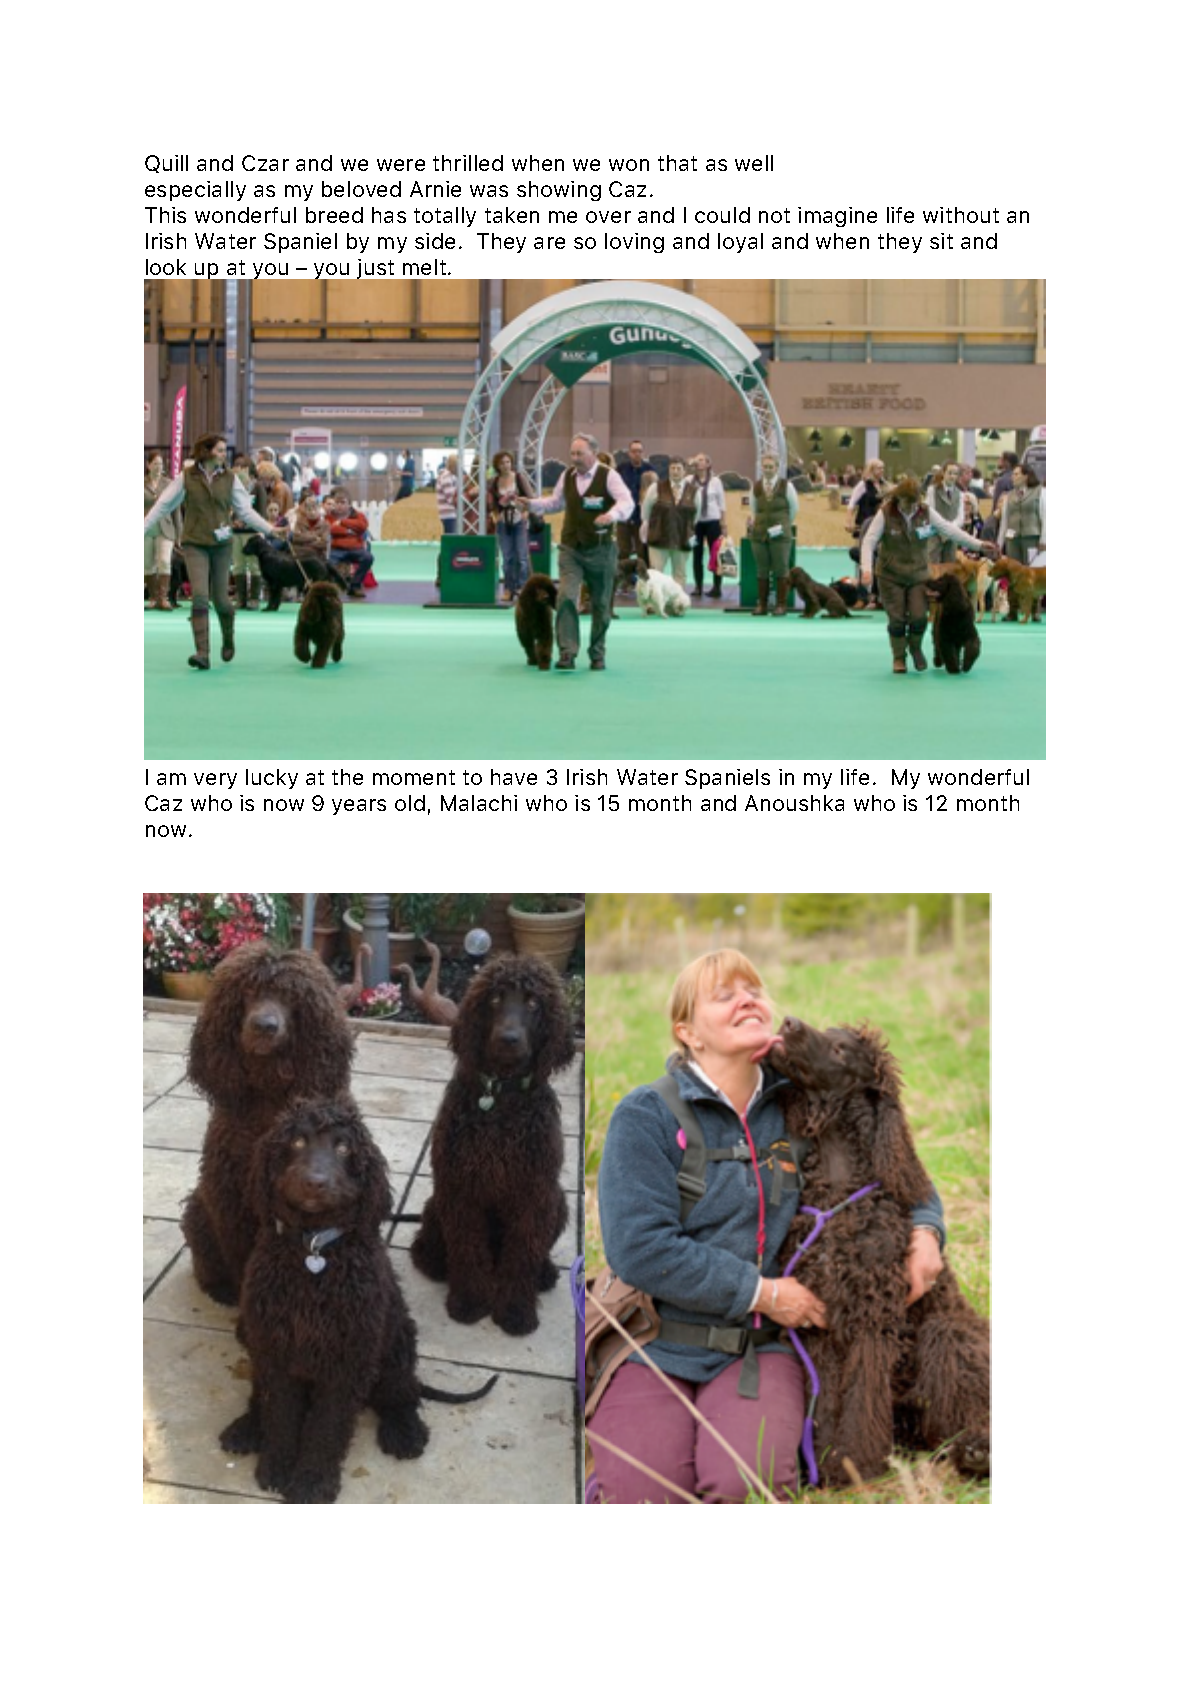 The height and width of the screenshot is (1683, 1190). Describe the element at coordinates (424, 267) in the screenshot. I see `melt` at that location.
